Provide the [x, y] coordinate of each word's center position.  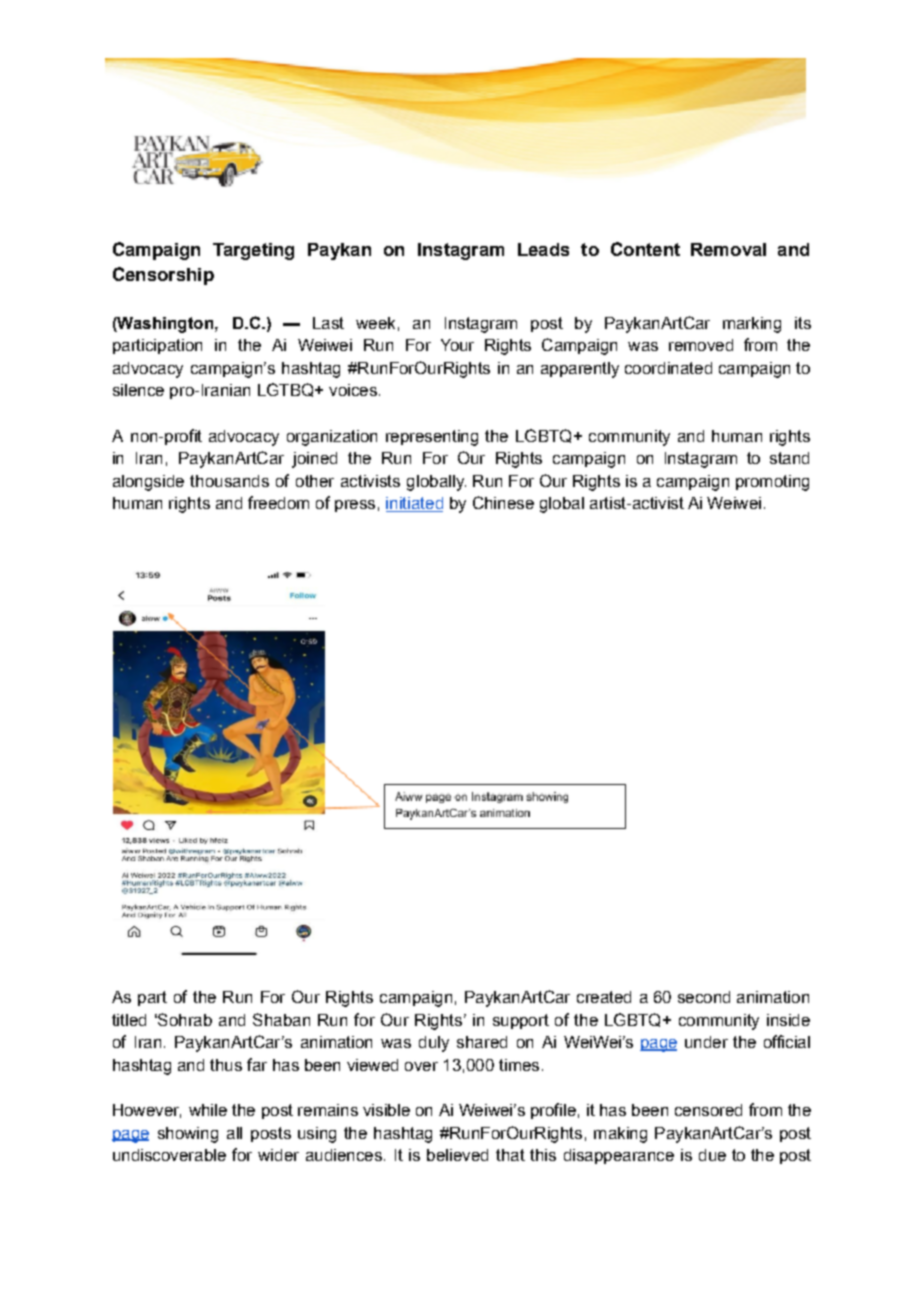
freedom [278, 502]
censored [708, 1110]
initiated [414, 504]
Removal [728, 249]
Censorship [163, 276]
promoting [772, 483]
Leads [543, 249]
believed [457, 1155]
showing [188, 1135]
